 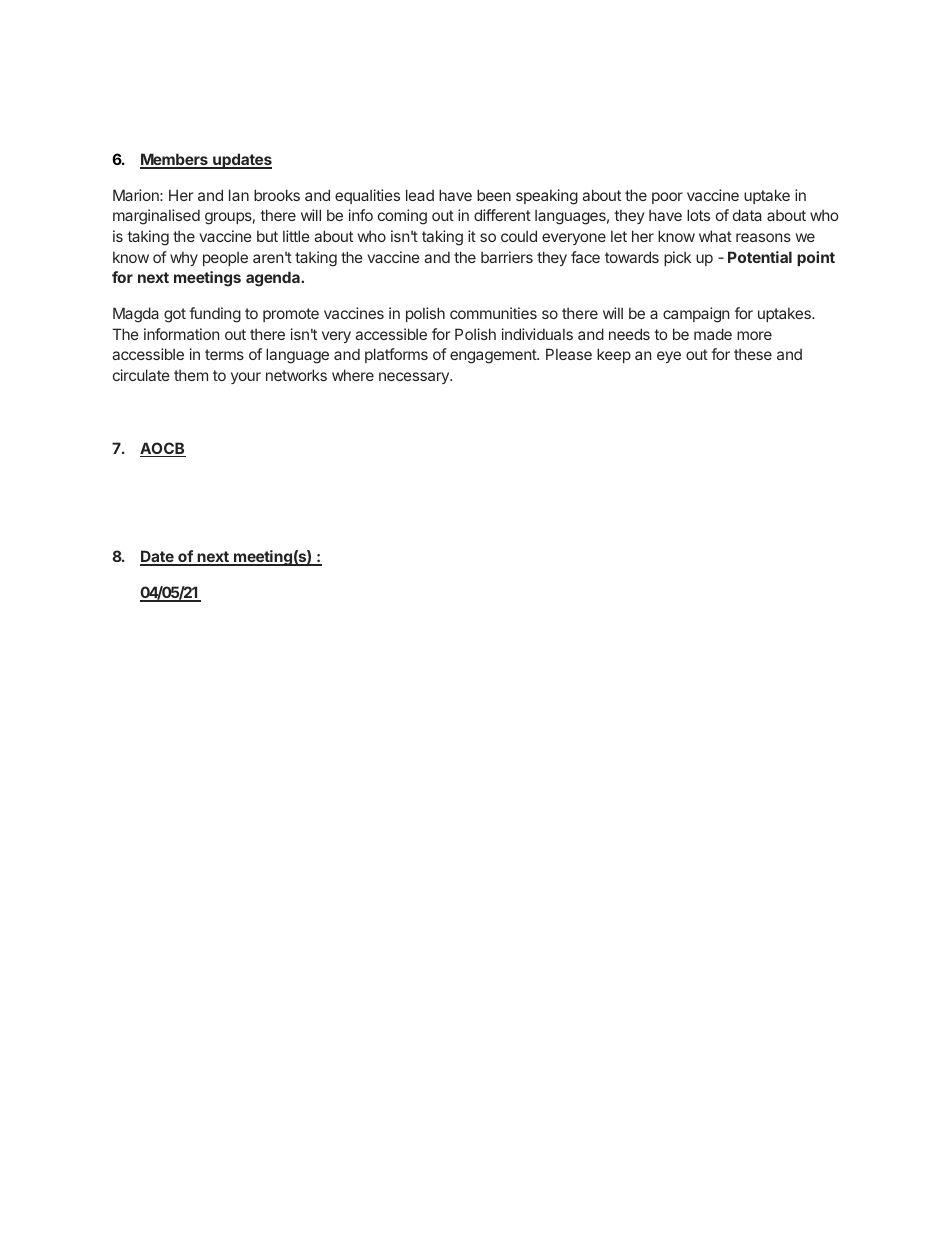 What do you see at coordinates (493, 313) in the screenshot?
I see `communities` at bounding box center [493, 313].
